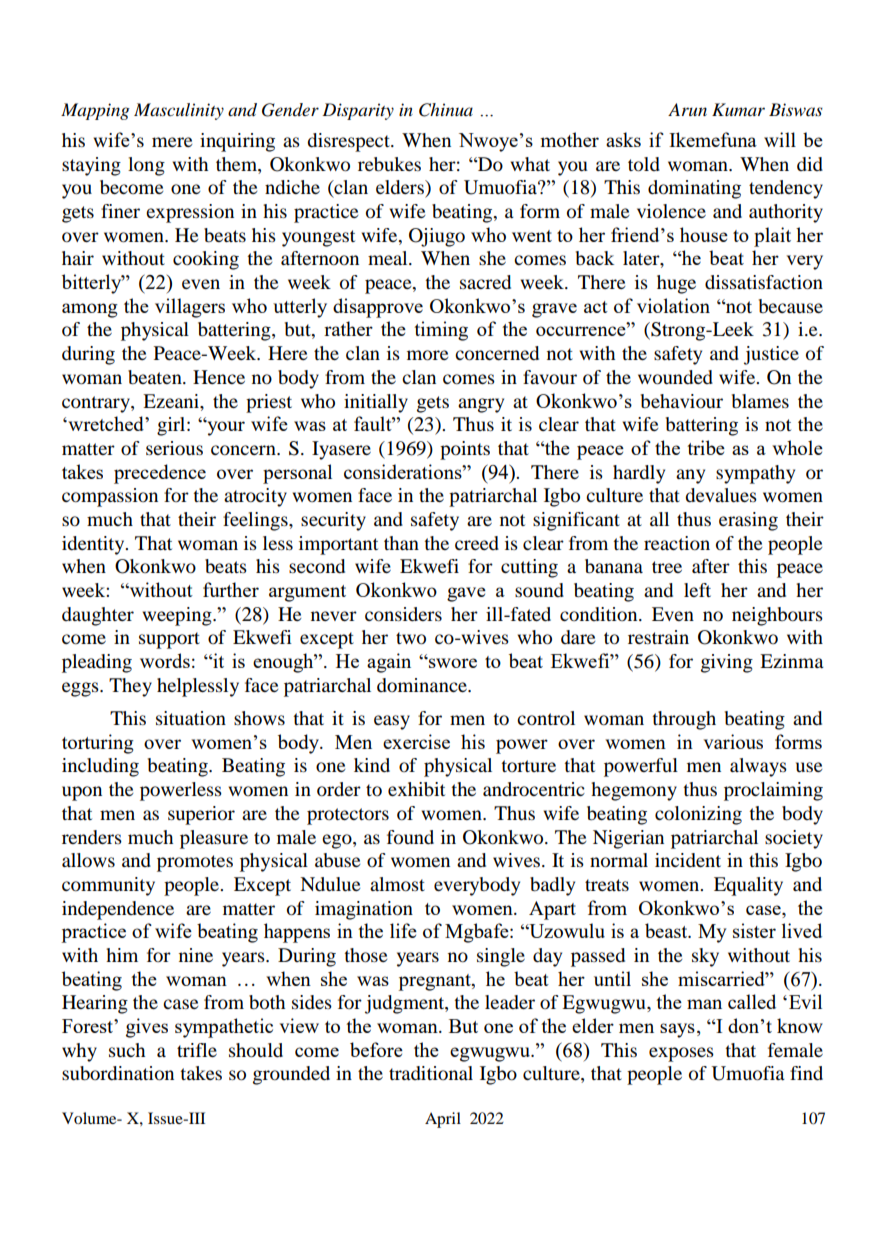  What do you see at coordinates (706, 447) in the screenshot?
I see `tribe` at bounding box center [706, 447].
